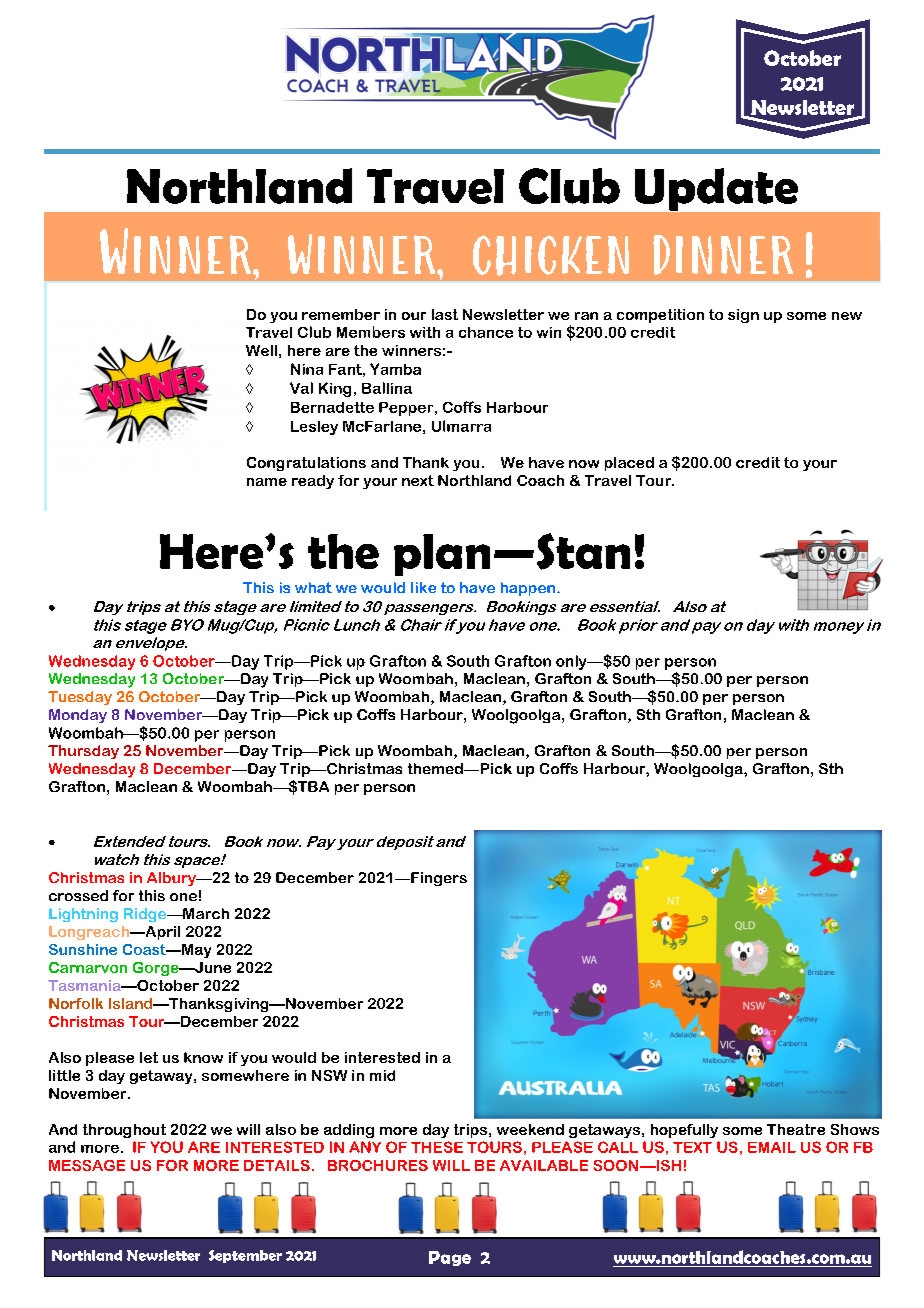 The image size is (924, 1308). Describe the element at coordinates (551, 255) in the document. I see `chicken` at that location.
